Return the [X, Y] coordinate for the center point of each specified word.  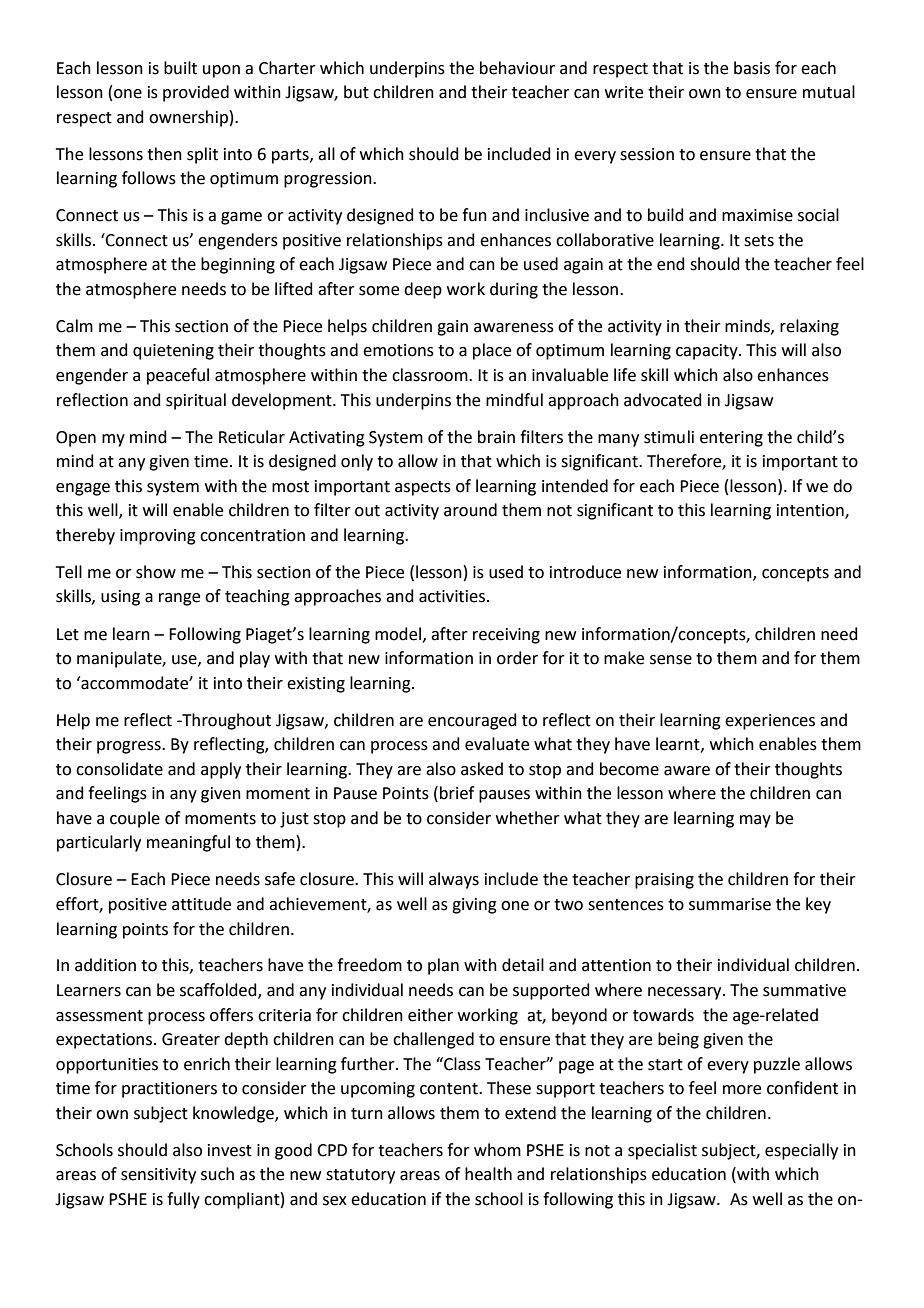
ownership [188, 118]
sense [671, 660]
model [398, 634]
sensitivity [158, 1176]
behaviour [517, 68]
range [179, 599]
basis [752, 68]
